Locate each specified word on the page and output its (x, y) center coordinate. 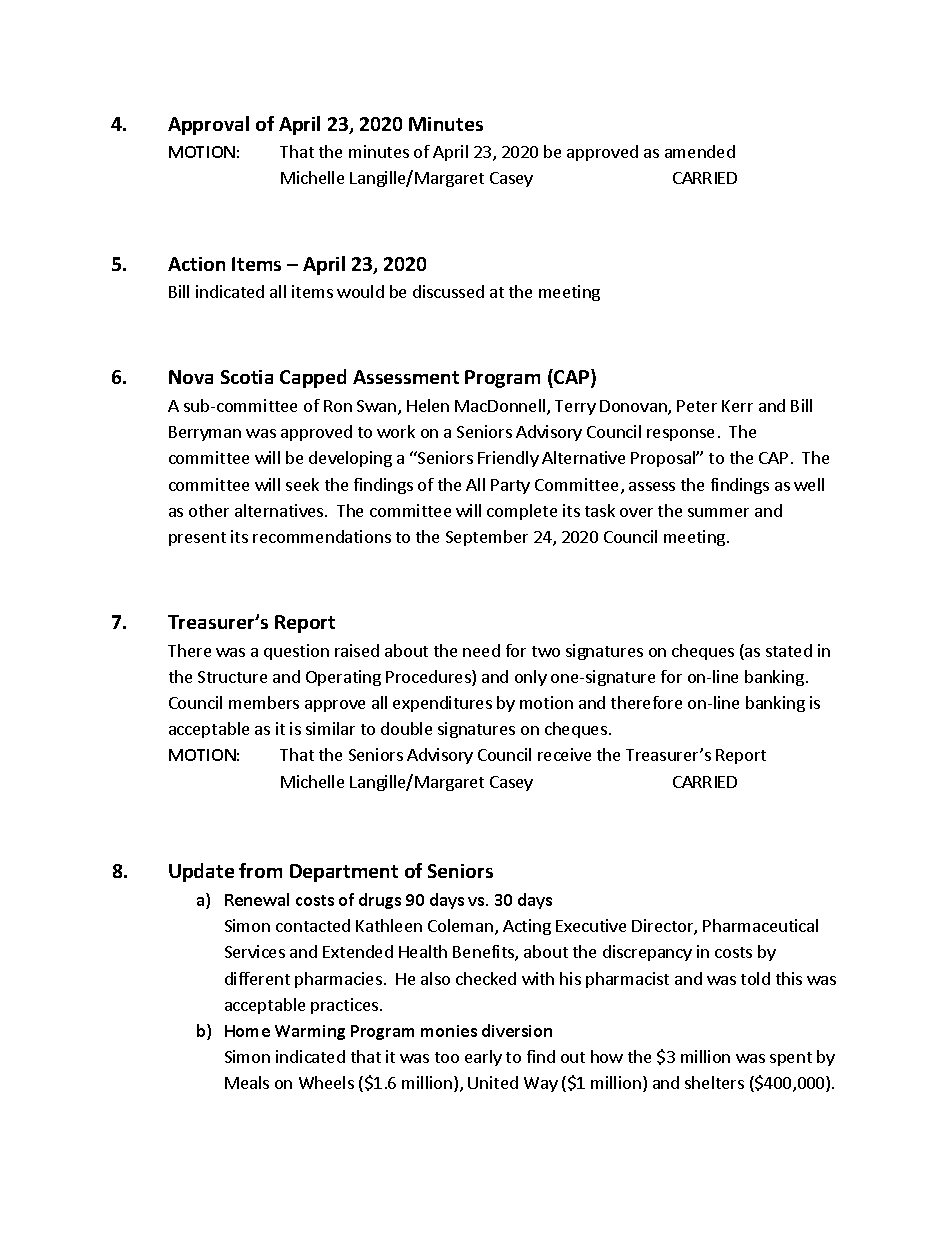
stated (789, 650)
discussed (448, 291)
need (481, 650)
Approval (208, 125)
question (296, 652)
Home (247, 1031)
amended (700, 151)
